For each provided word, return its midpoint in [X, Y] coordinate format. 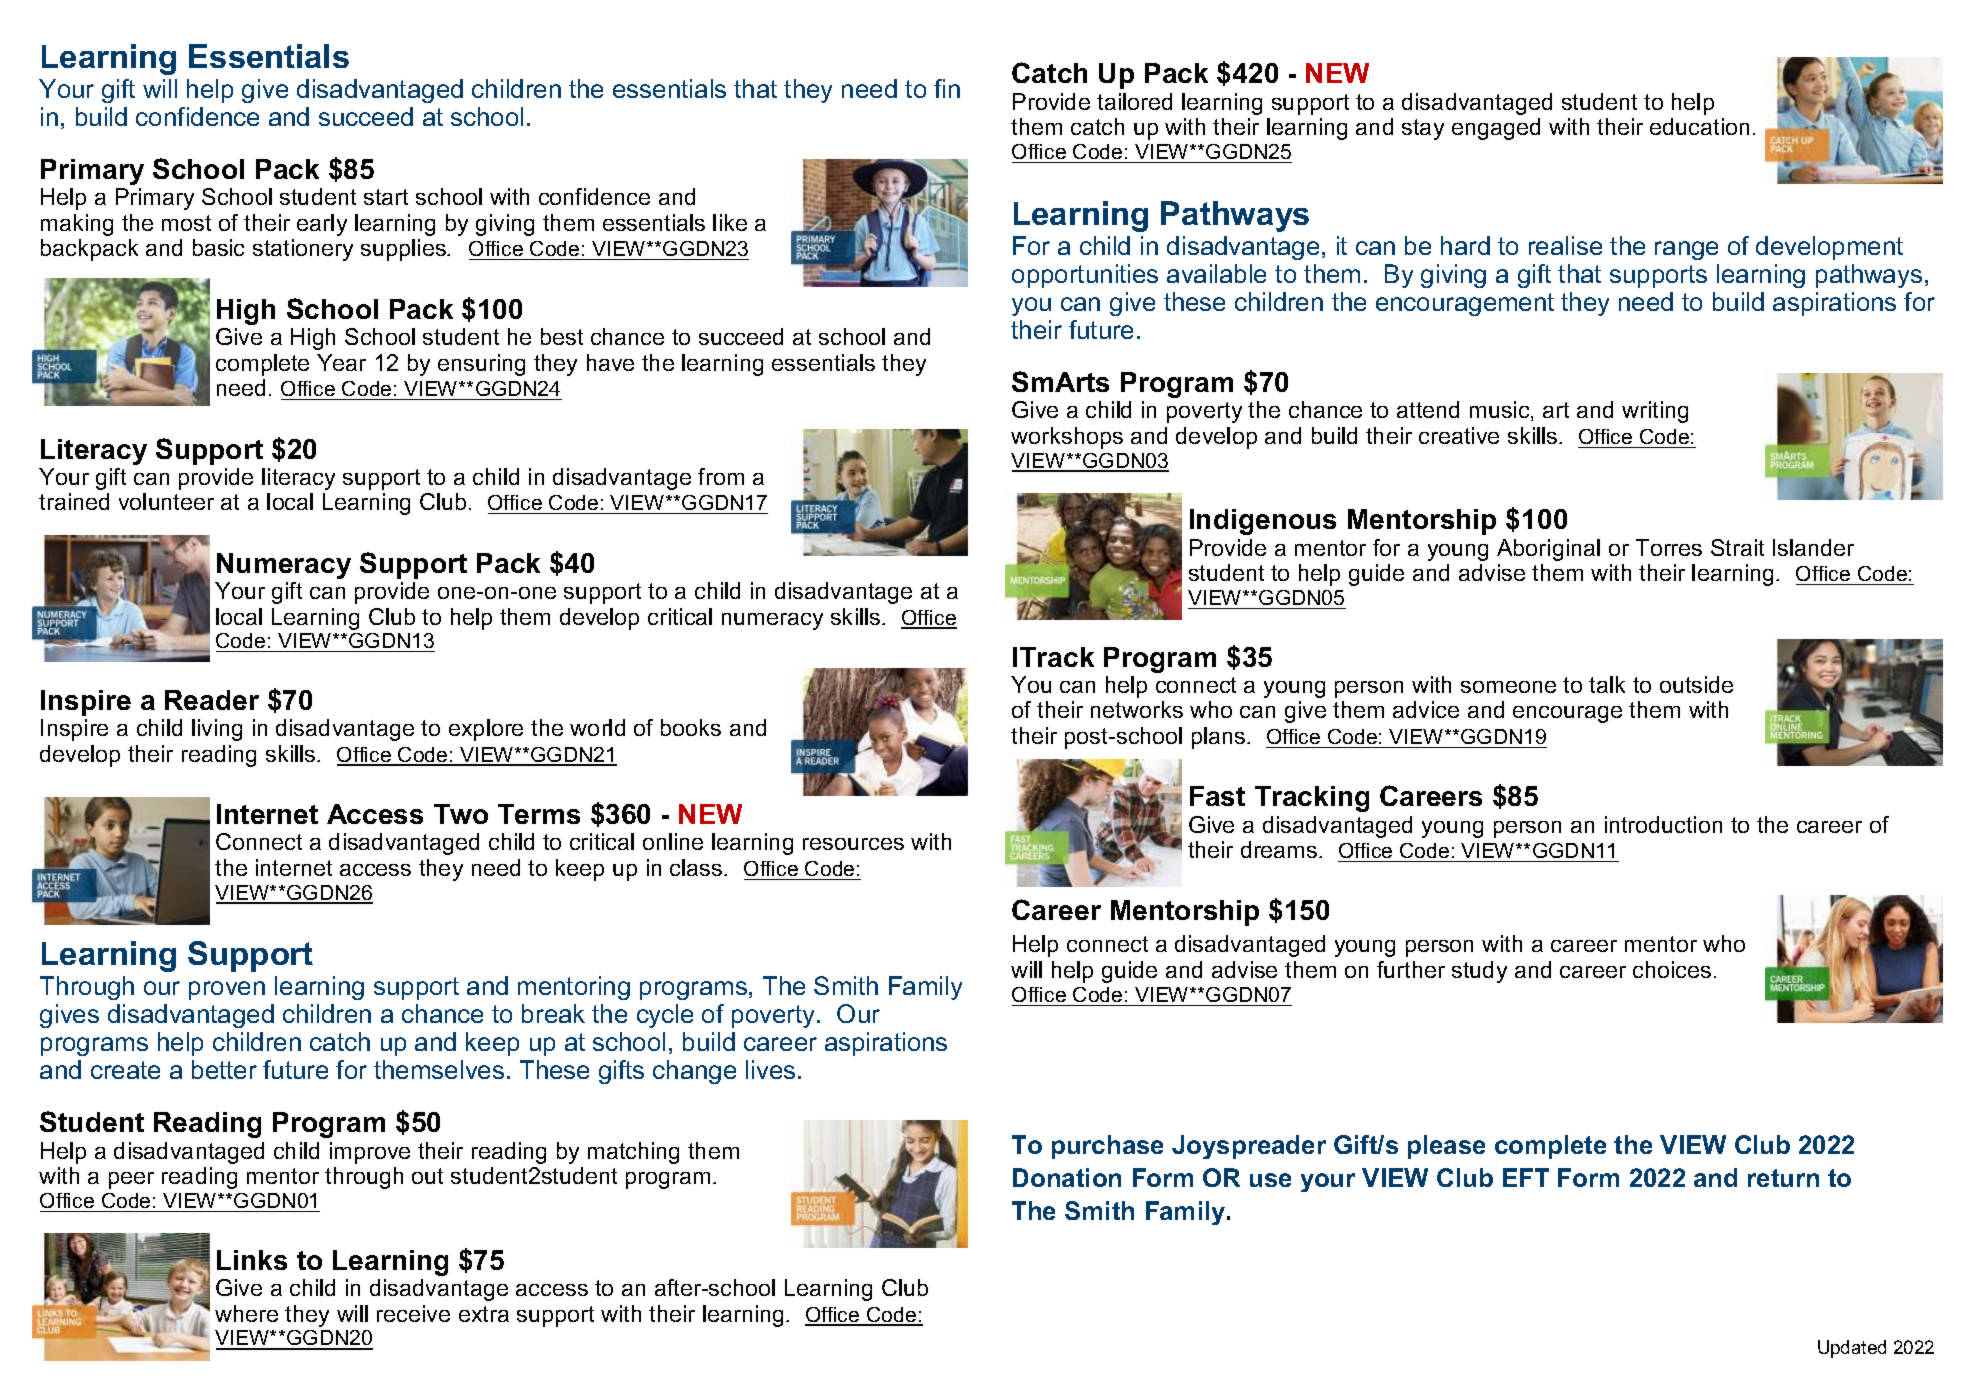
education [1699, 126]
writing [1655, 412]
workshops [1067, 438]
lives [770, 1069]
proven [227, 990]
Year [341, 362]
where [246, 1313]
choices [1672, 969]
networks [1137, 709]
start [386, 197]
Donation [1067, 1177]
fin [947, 88]
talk [1607, 684]
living [217, 730]
